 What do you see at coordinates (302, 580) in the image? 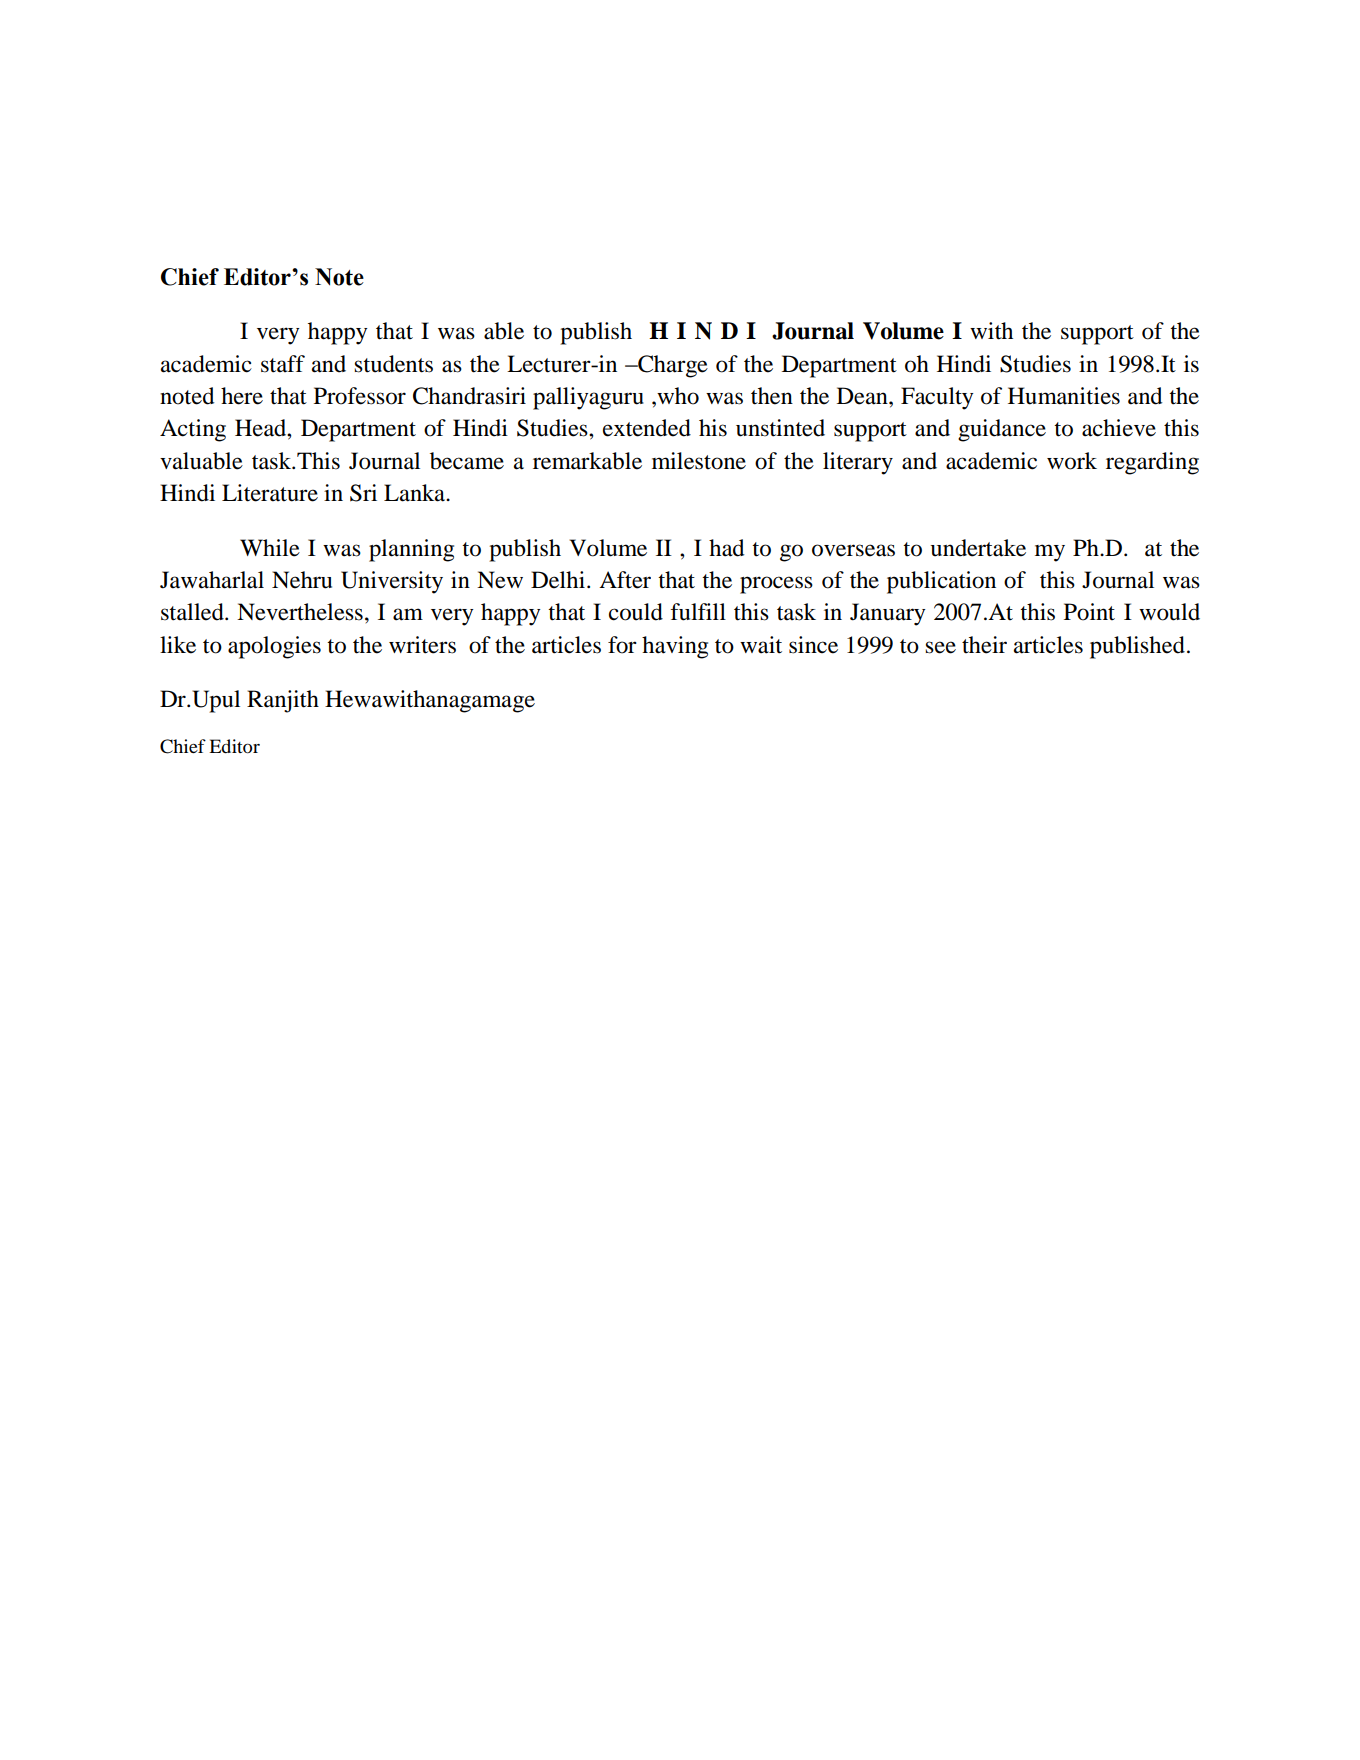
I see `Nehru` at bounding box center [302, 580].
